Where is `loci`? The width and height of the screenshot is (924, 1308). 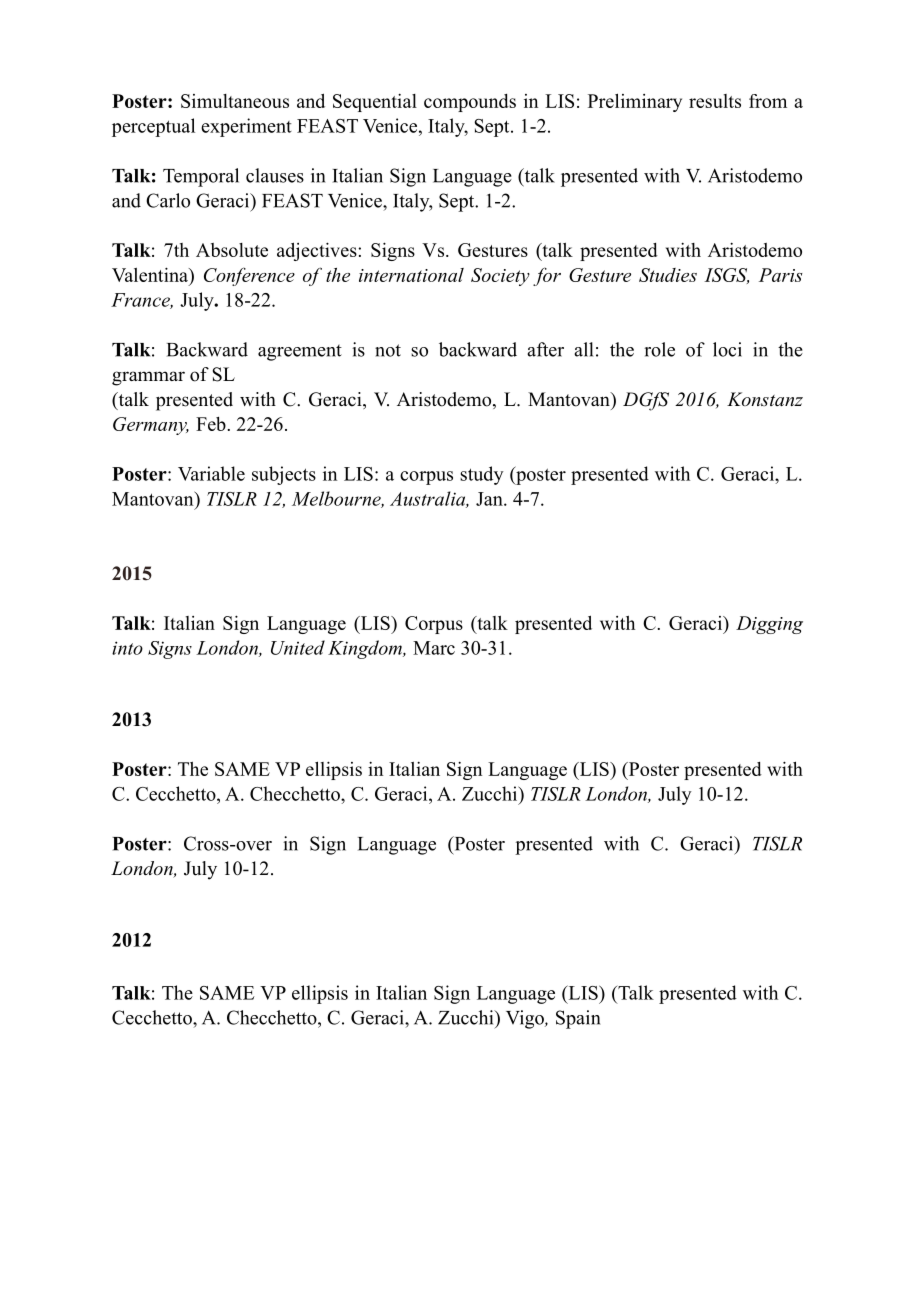
loci is located at coordinates (727, 349).
